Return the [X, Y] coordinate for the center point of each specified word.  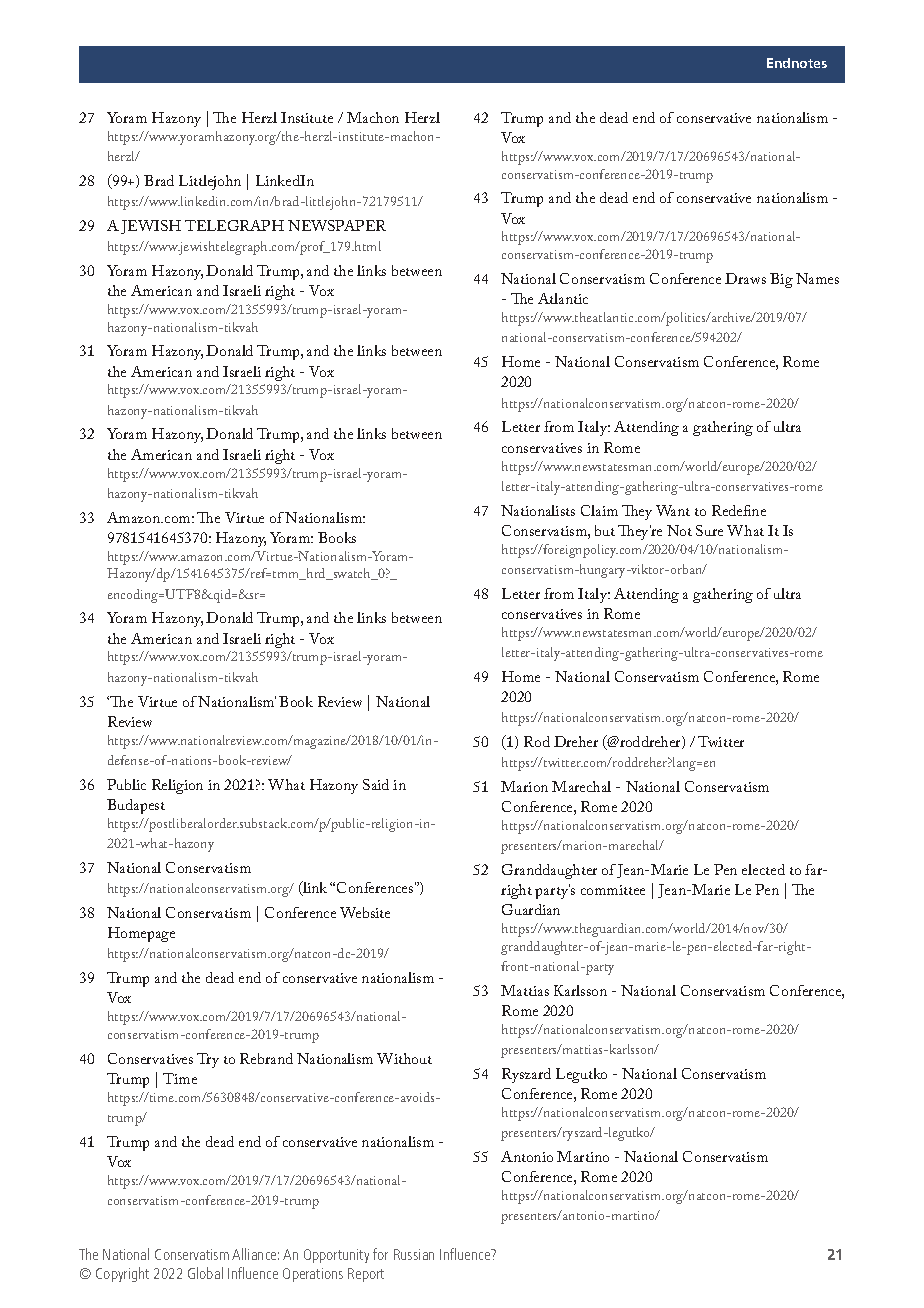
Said [376, 784]
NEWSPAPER [337, 225]
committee [613, 890]
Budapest [136, 806]
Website [365, 912]
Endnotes [797, 63]
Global [205, 1273]
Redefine [739, 510]
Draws [745, 278]
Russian [414, 1254]
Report [366, 1275]
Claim [599, 510]
